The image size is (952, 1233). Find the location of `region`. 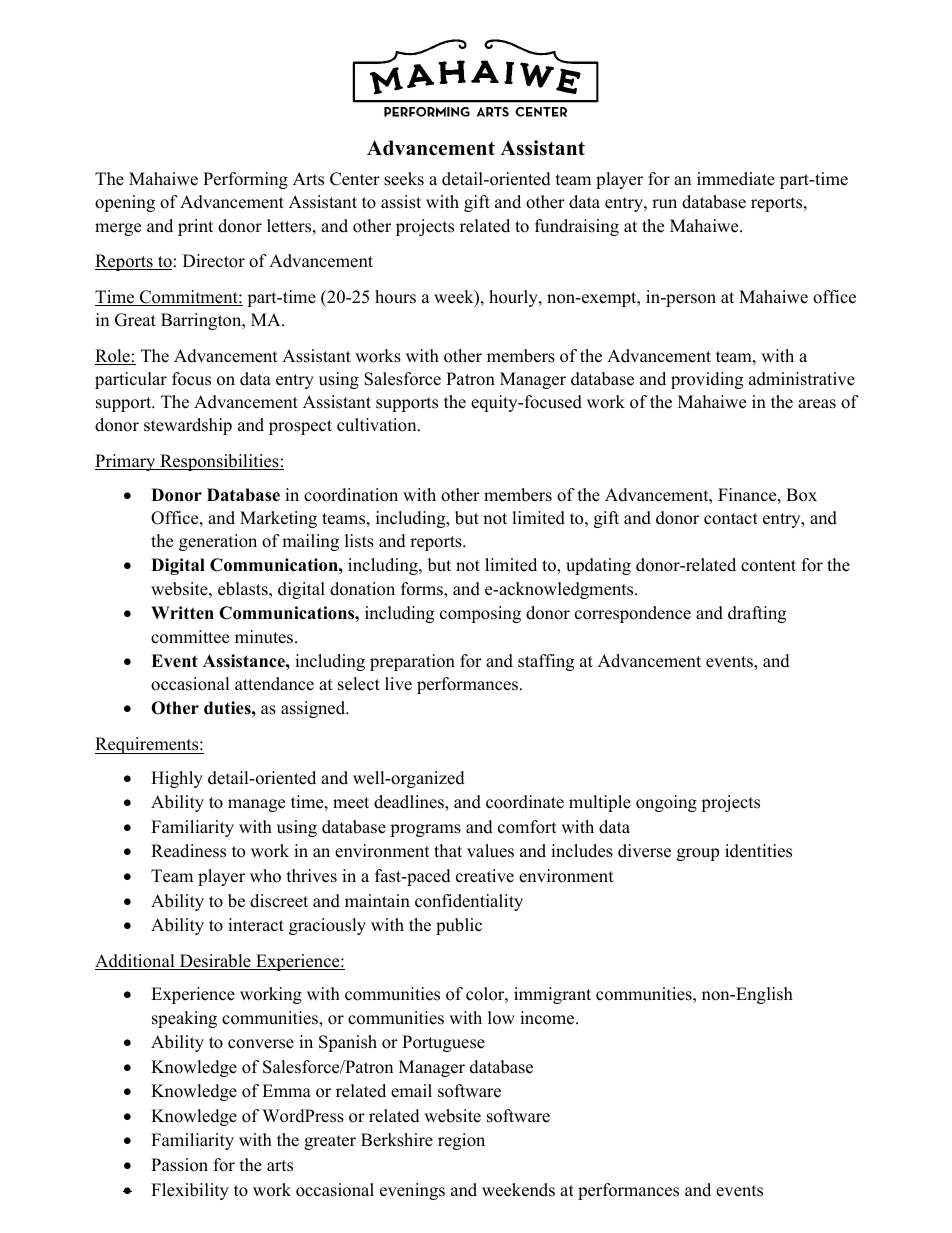

region is located at coordinates (461, 1141).
